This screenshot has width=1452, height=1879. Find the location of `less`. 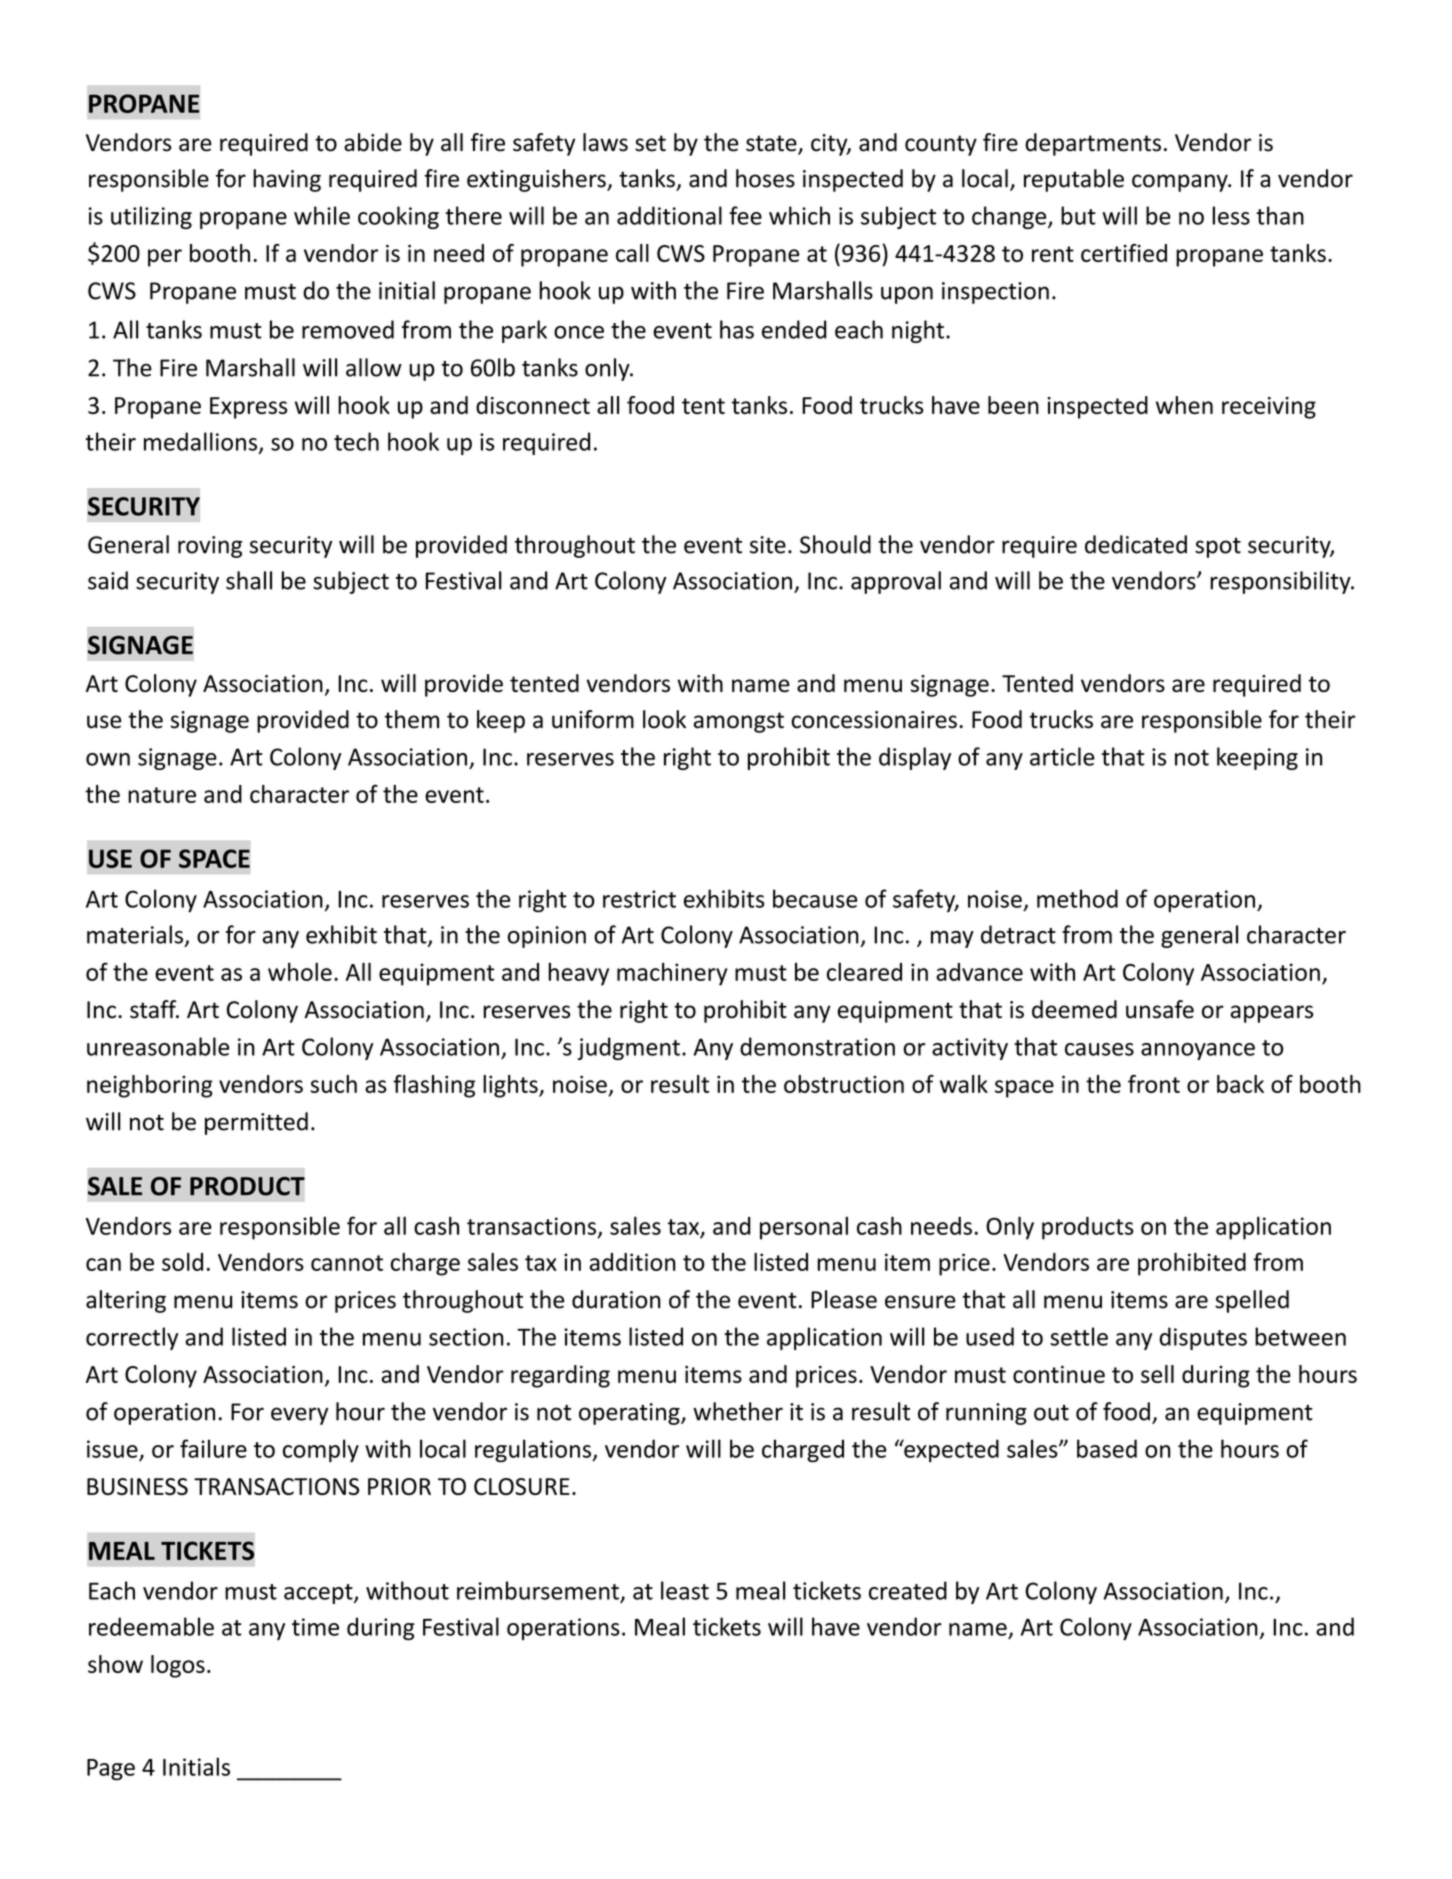

less is located at coordinates (1231, 215).
